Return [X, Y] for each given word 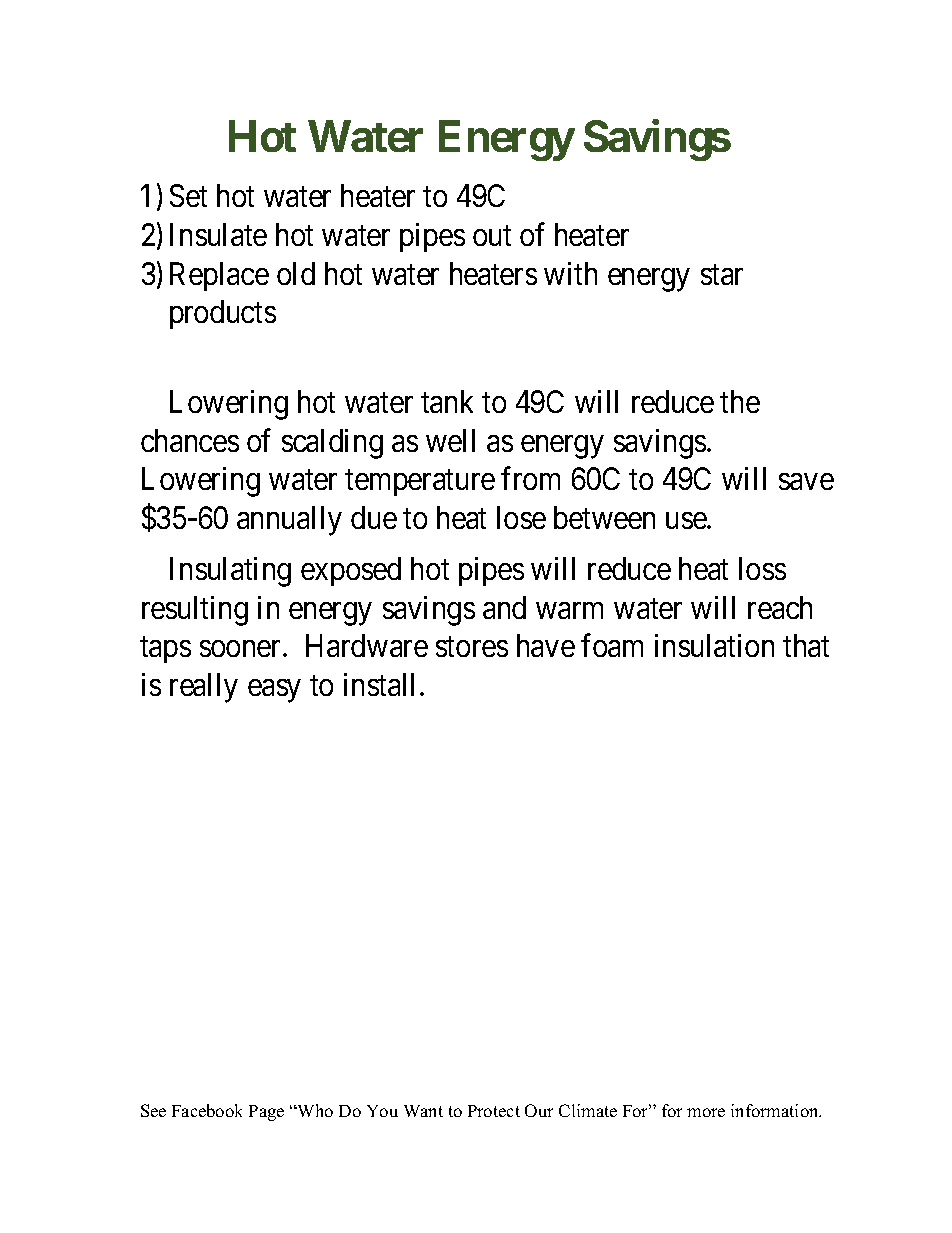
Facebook [207, 1110]
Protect [494, 1111]
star [722, 275]
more [706, 1112]
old [296, 273]
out [492, 236]
